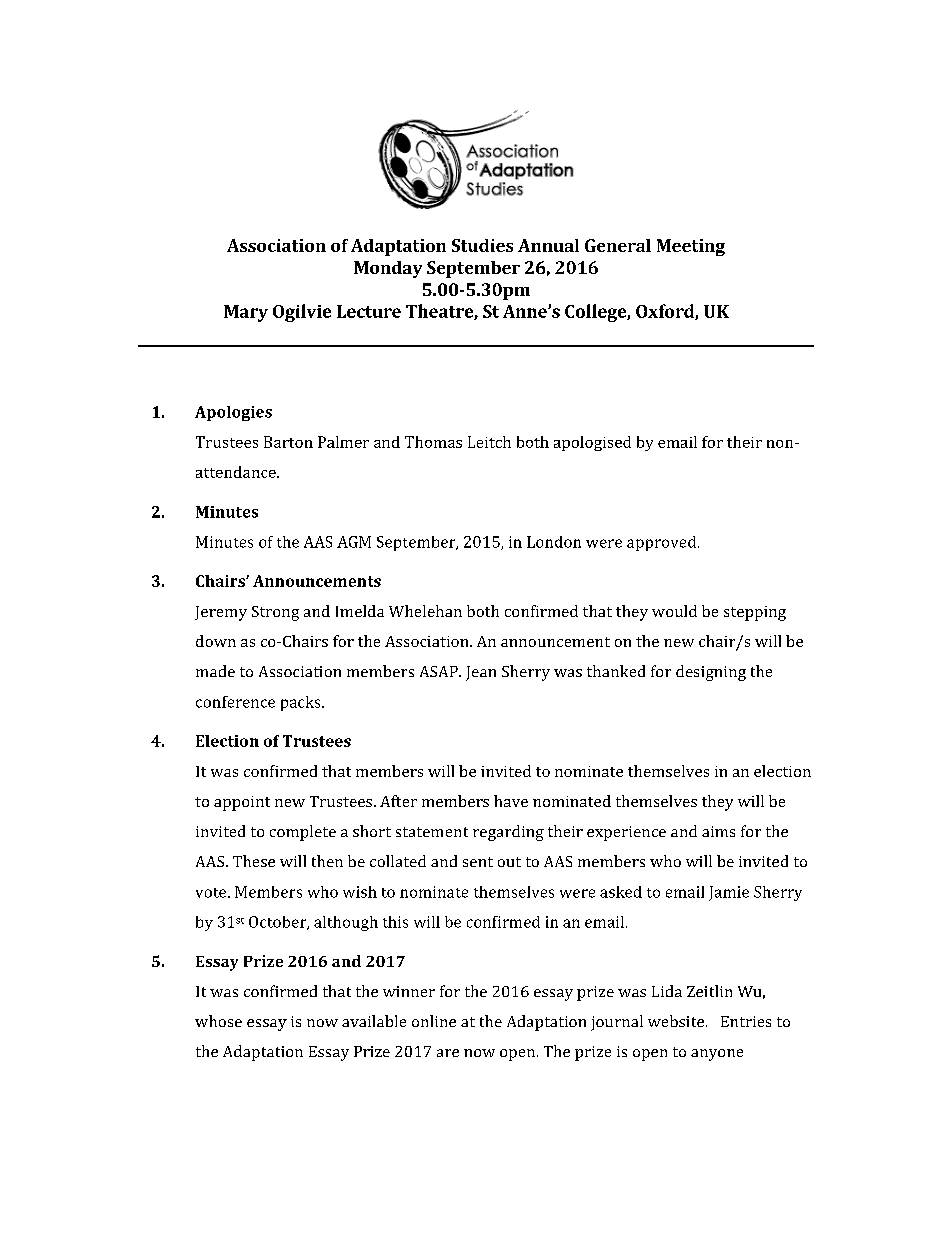  Describe the element at coordinates (246, 313) in the screenshot. I see `Mary` at that location.
